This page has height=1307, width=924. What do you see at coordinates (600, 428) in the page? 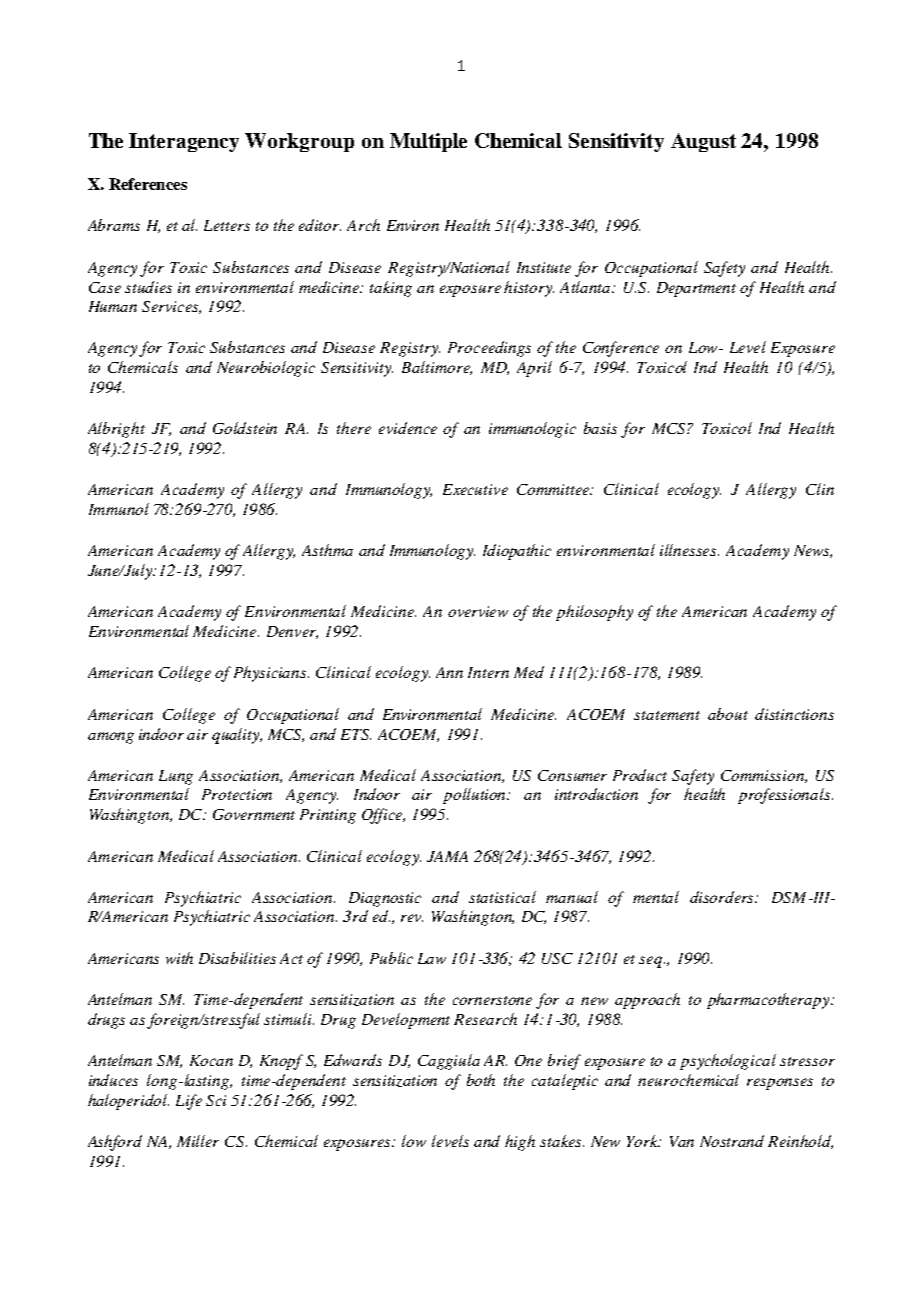
I see `basis` at bounding box center [600, 428].
